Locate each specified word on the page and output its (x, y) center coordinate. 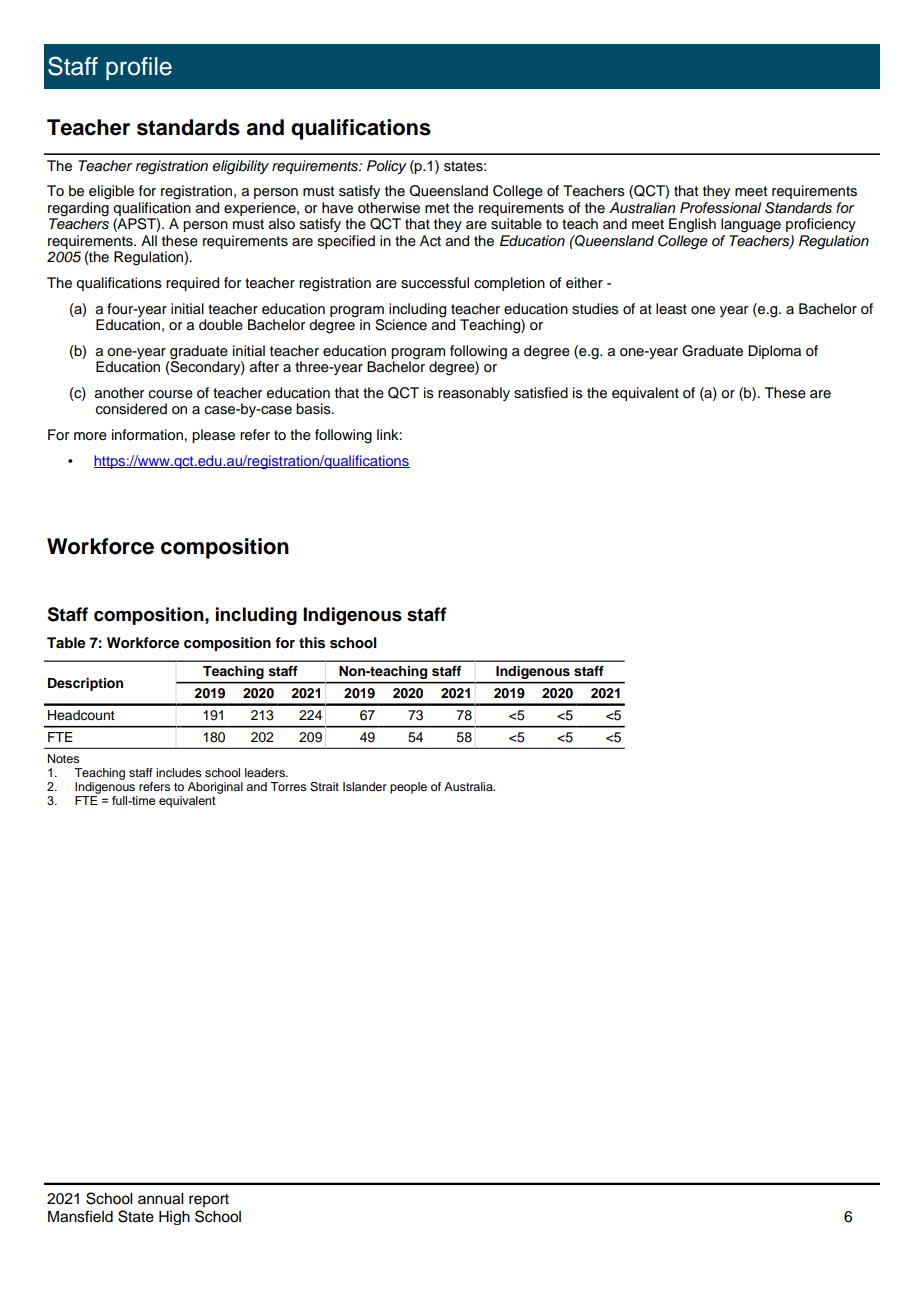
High (174, 1218)
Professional (720, 208)
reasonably (474, 394)
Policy (387, 167)
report (209, 1200)
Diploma (774, 352)
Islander (365, 786)
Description (85, 684)
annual (160, 1199)
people (408, 788)
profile (139, 68)
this (312, 643)
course (171, 394)
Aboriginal (215, 788)
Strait (324, 787)
